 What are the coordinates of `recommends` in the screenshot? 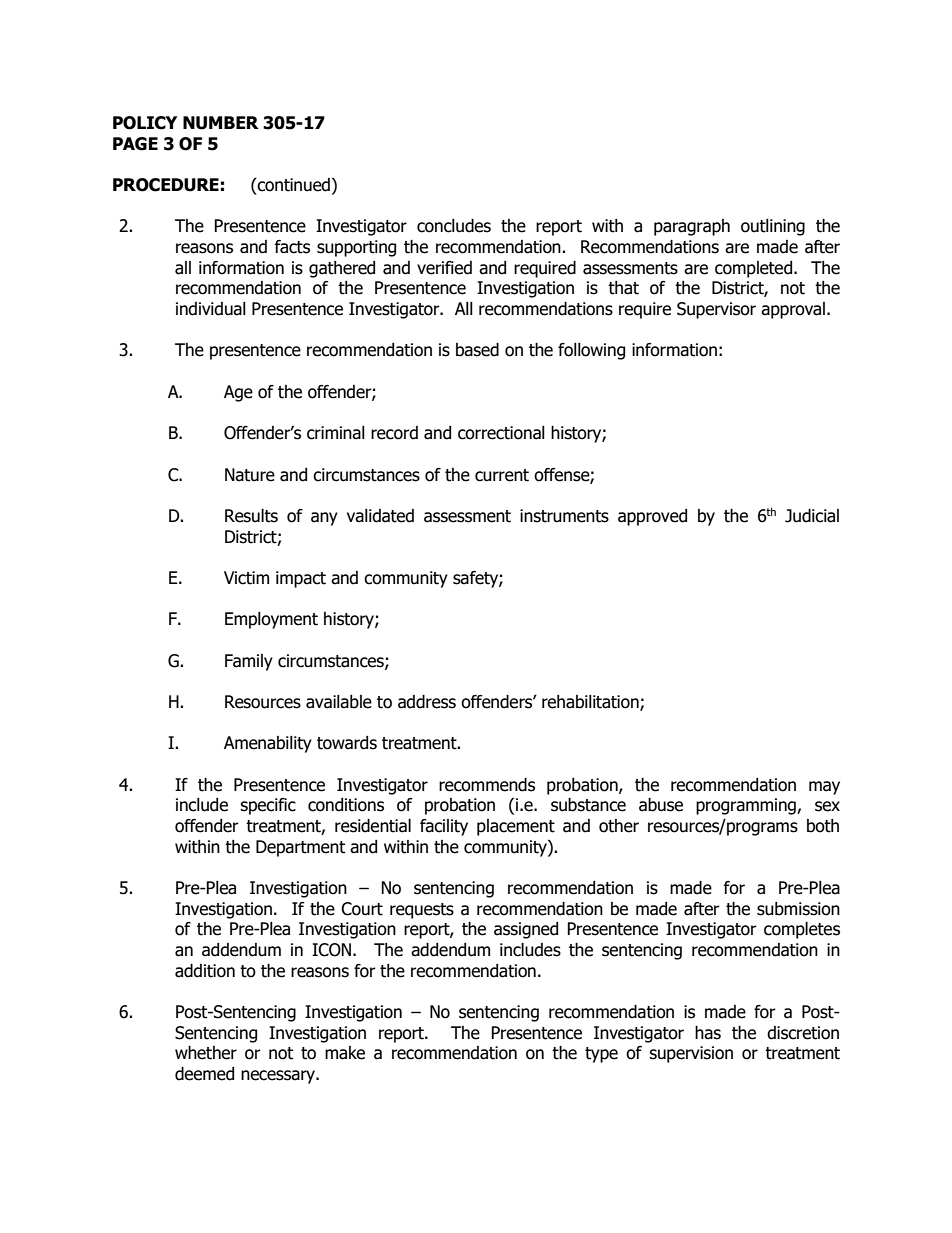 It's located at (487, 785).
